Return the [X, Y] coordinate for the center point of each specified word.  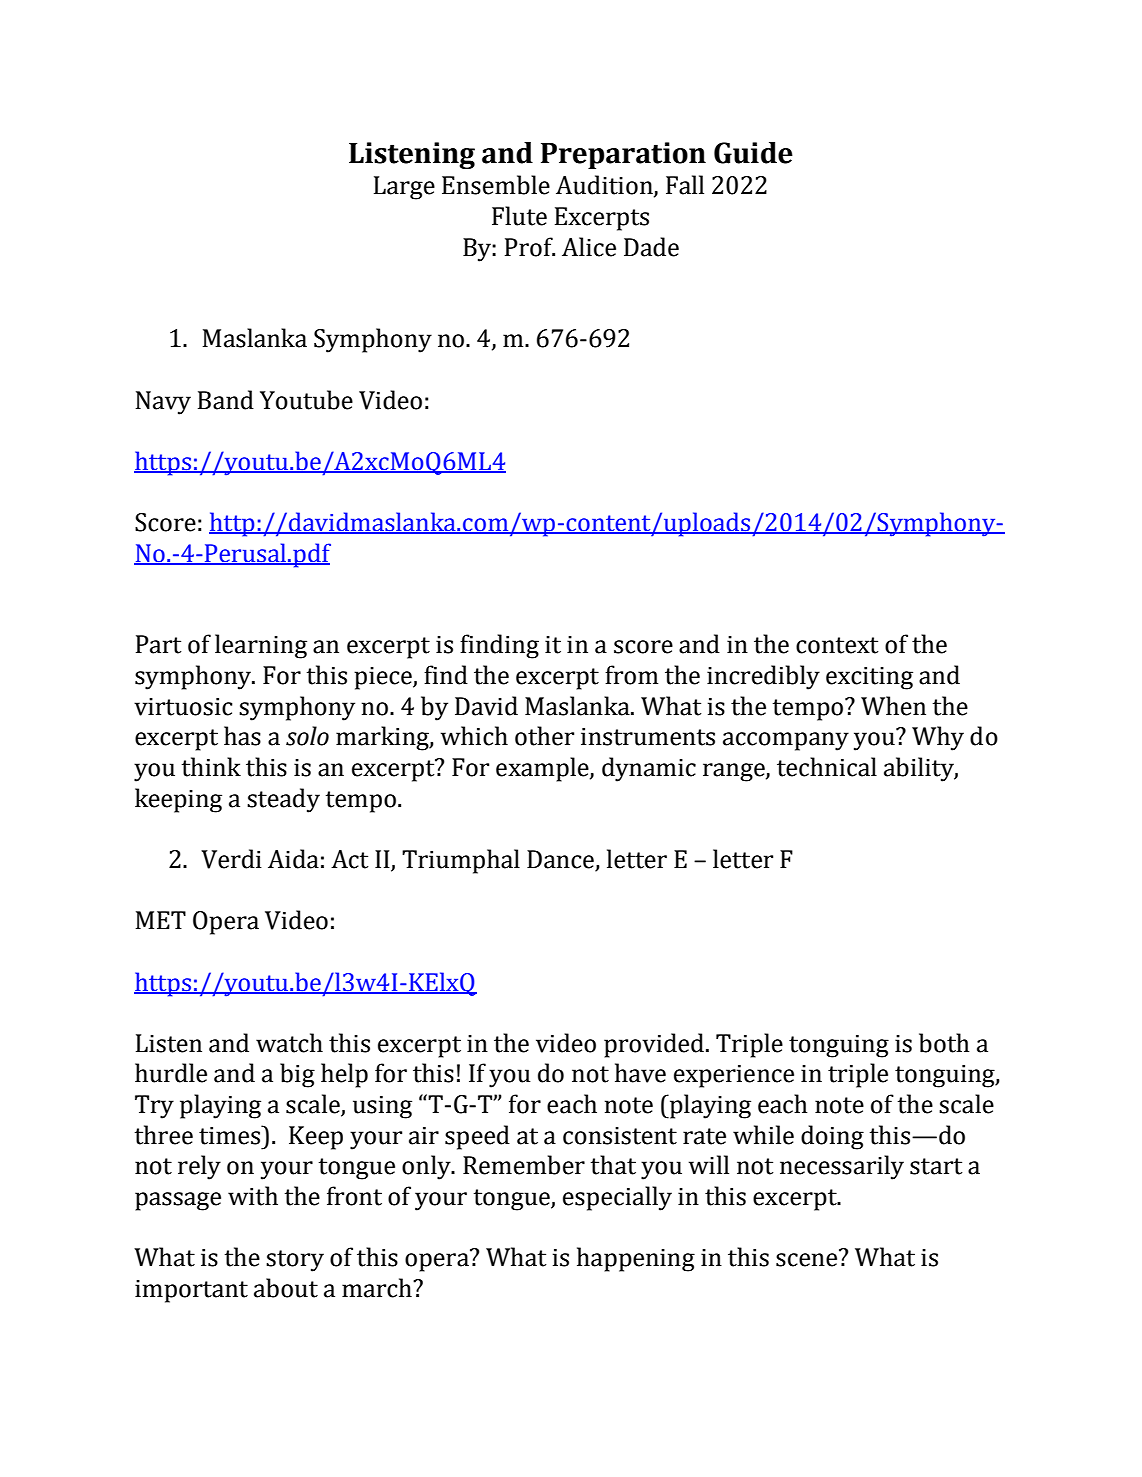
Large [404, 188]
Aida [293, 859]
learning [261, 646]
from [631, 675]
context [837, 645]
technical [827, 767]
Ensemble [496, 185]
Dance [561, 860]
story [295, 1261]
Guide [753, 153]
